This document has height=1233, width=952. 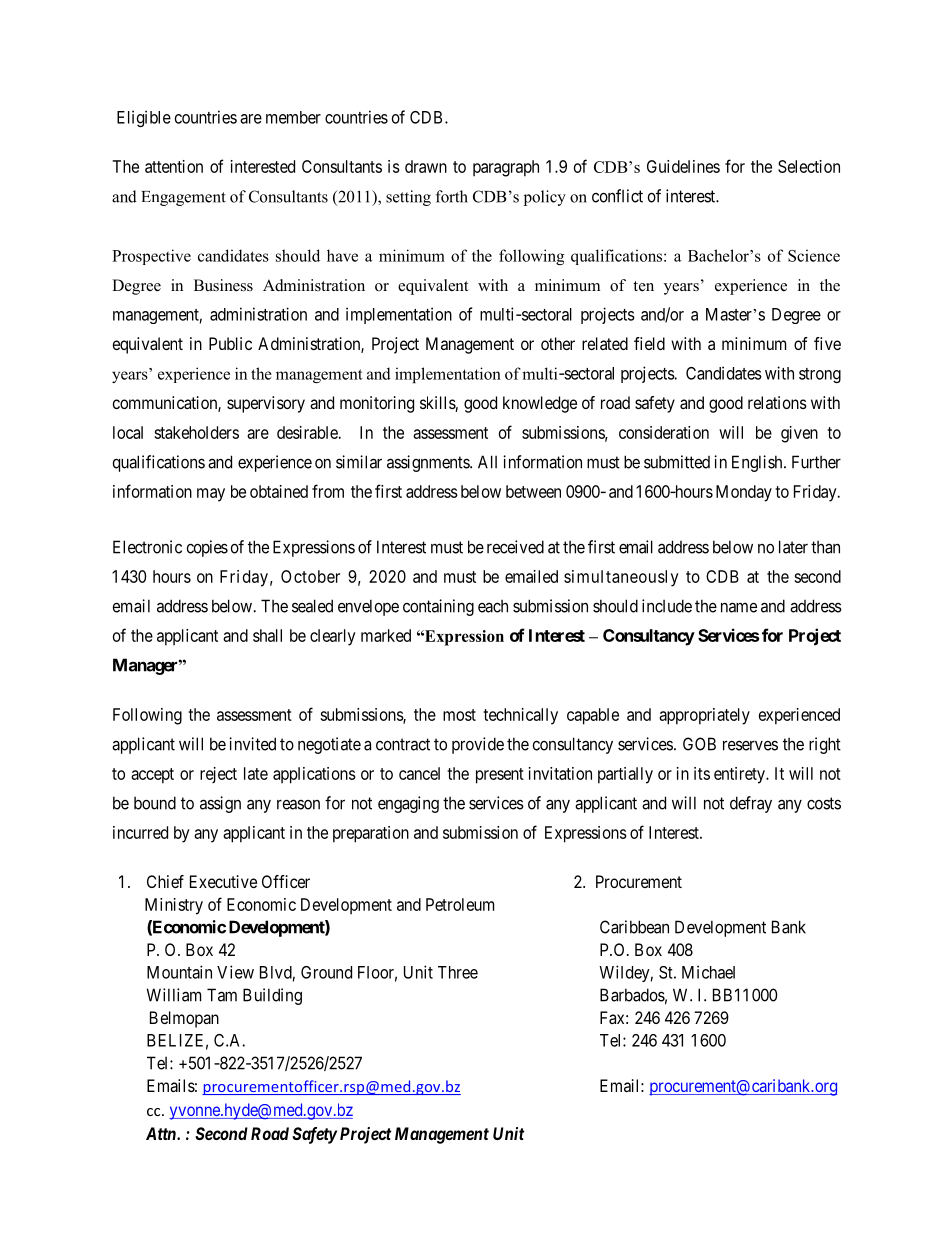 I want to click on Monday, so click(x=744, y=493).
